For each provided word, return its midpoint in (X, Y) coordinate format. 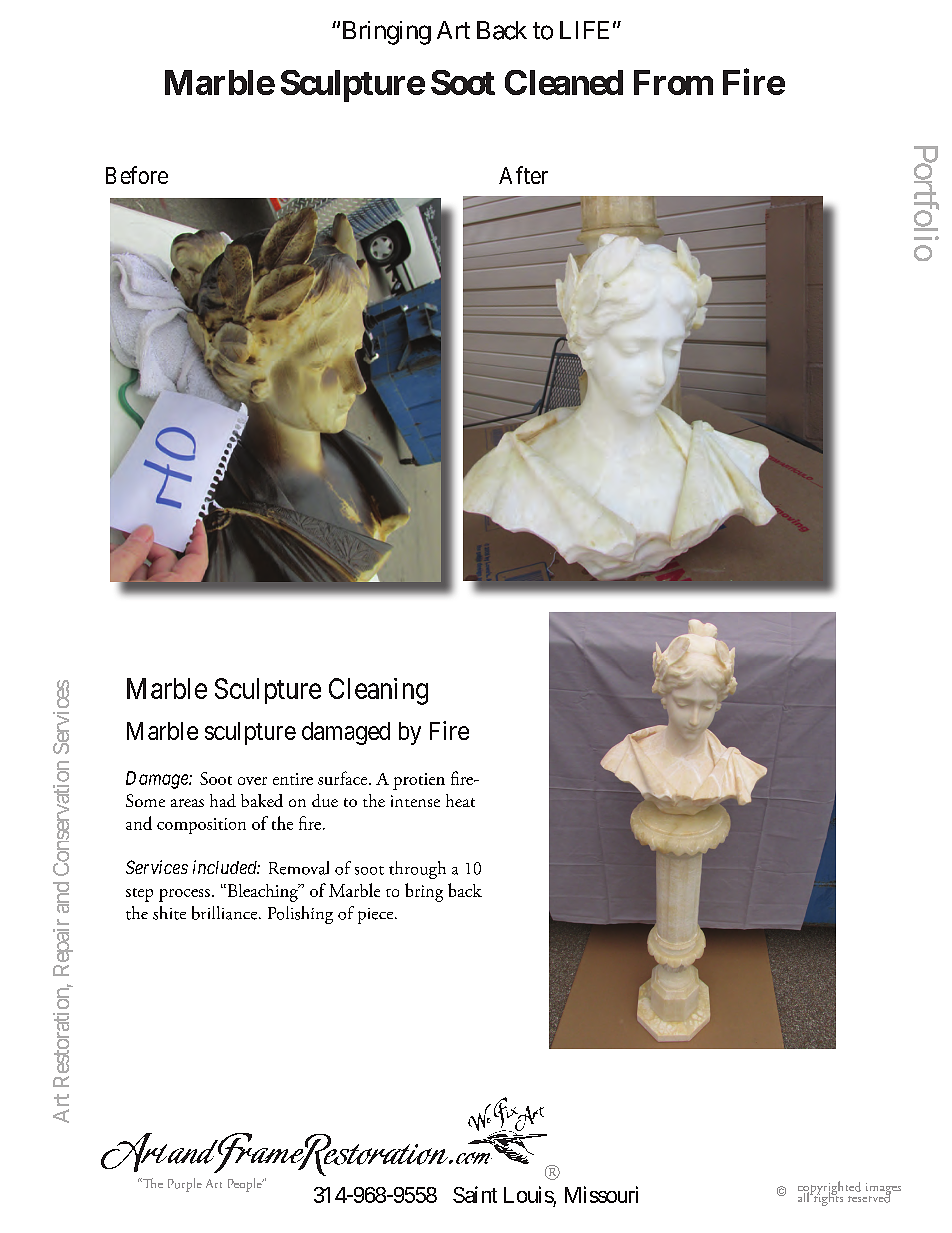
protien (419, 781)
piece (377, 916)
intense (415, 801)
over (252, 781)
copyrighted (831, 1189)
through (417, 870)
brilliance (226, 913)
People (246, 1185)
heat (460, 800)
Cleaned (564, 82)
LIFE (584, 30)
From (673, 82)
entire (293, 779)
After (523, 175)
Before (137, 175)
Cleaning (378, 691)
